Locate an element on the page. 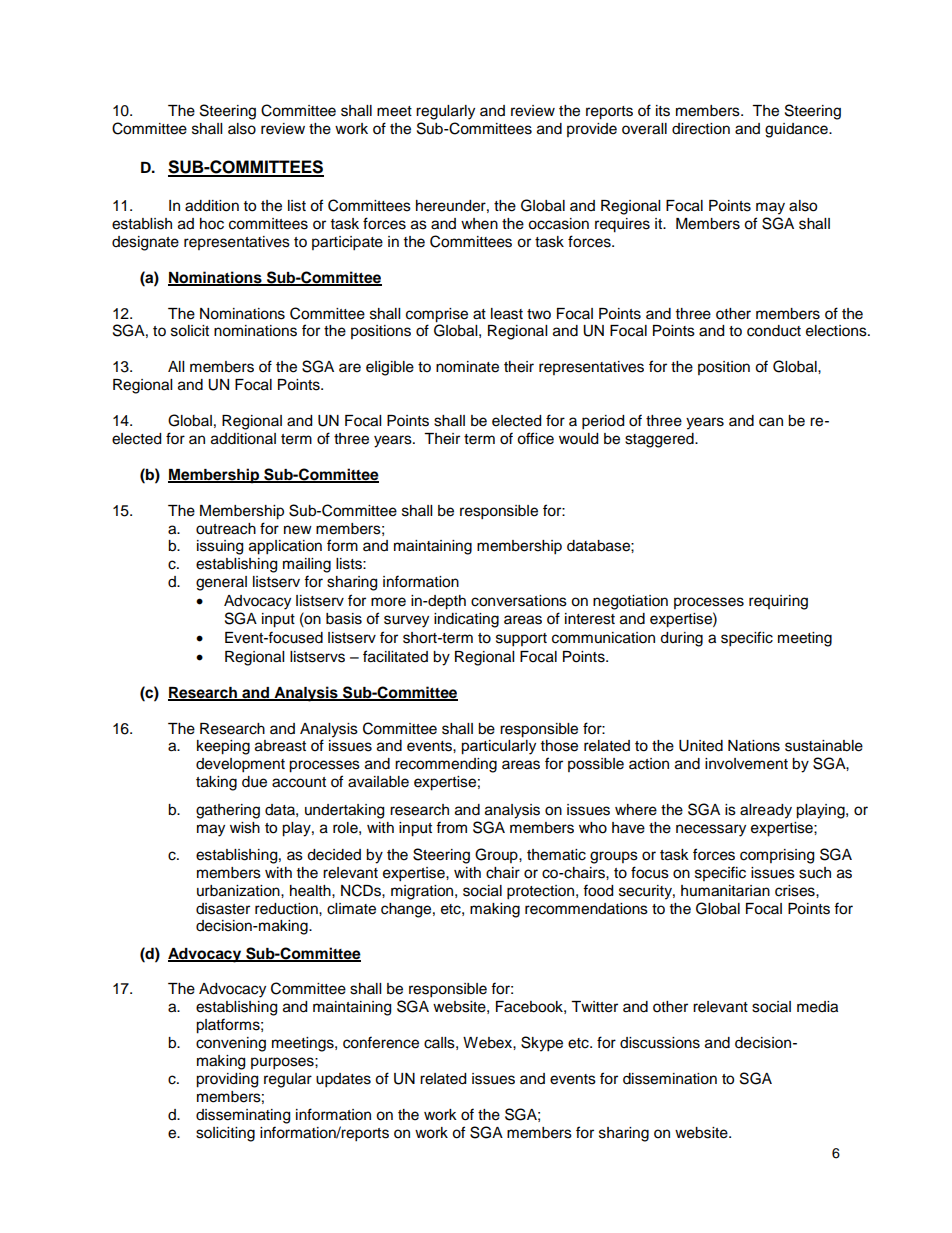  requiring is located at coordinates (778, 602).
